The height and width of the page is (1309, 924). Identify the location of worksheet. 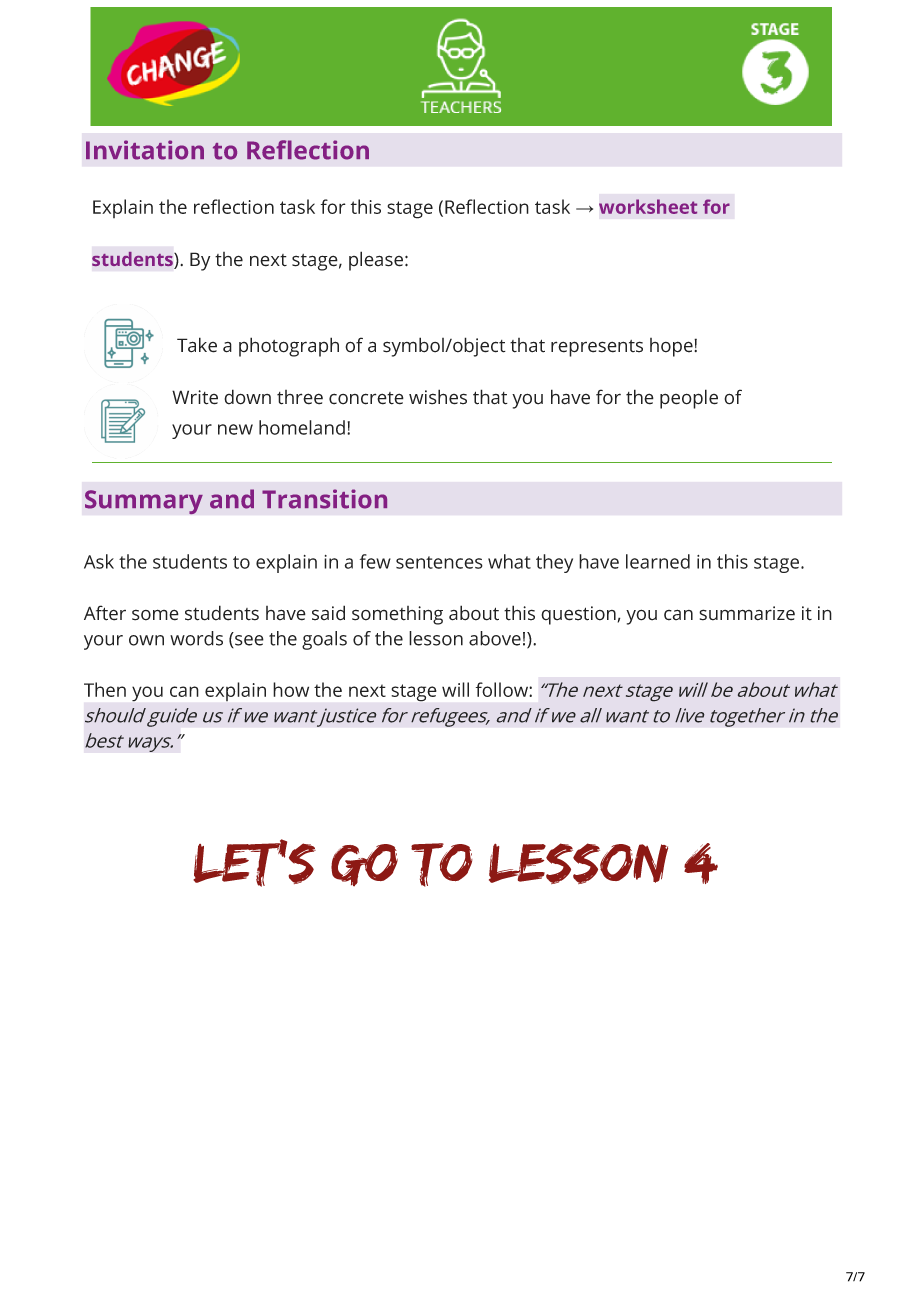
(648, 206).
